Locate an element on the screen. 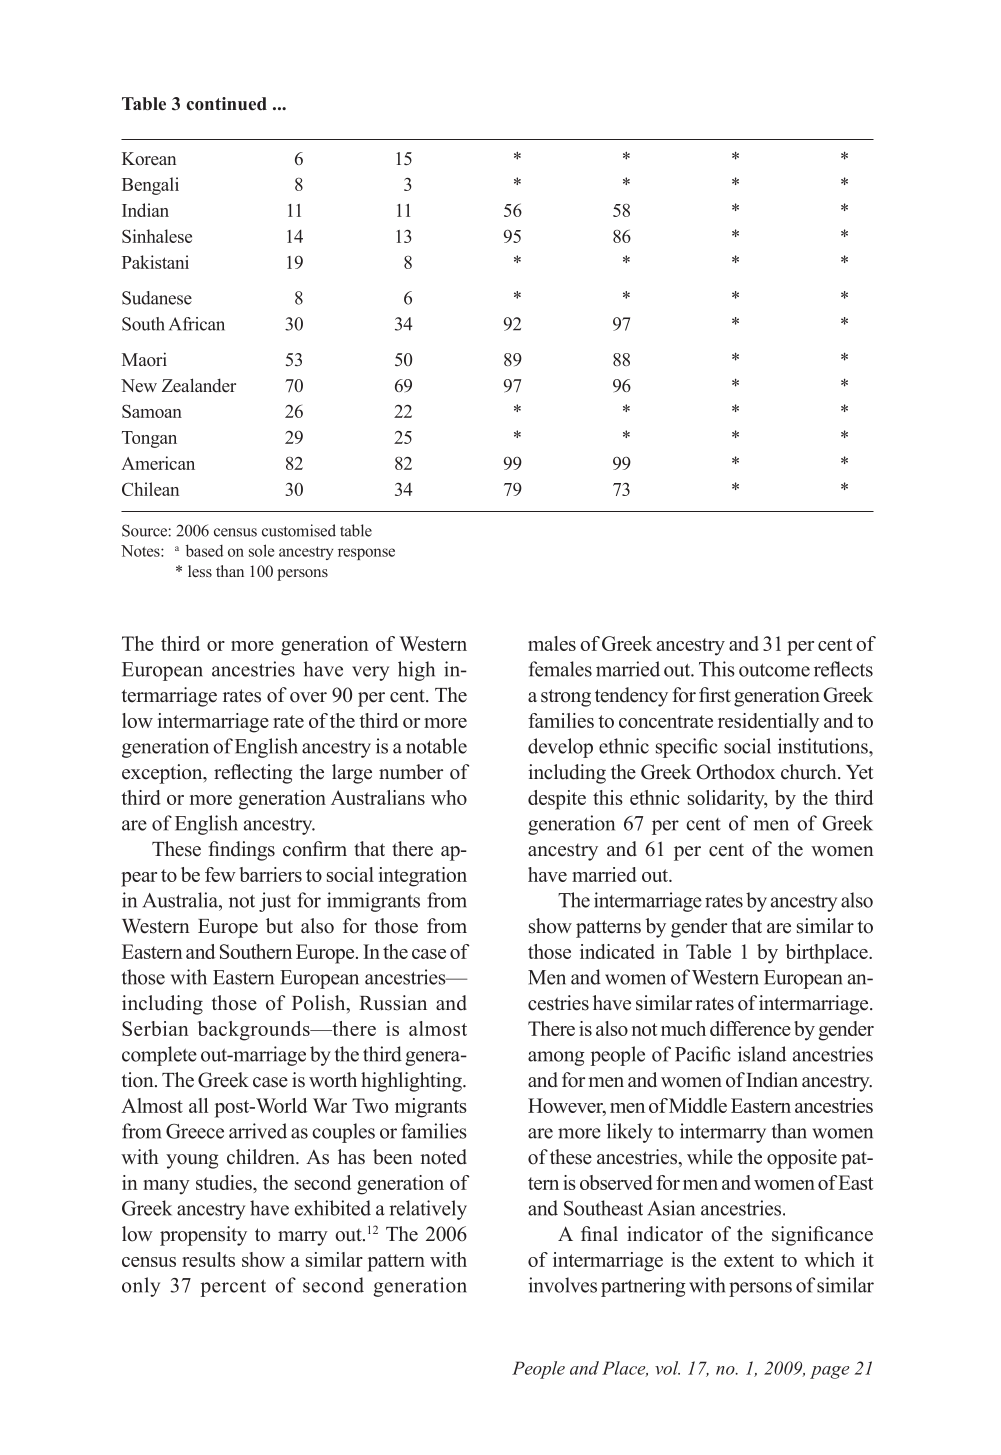 The width and height of the screenshot is (1001, 1455). Zealander is located at coordinates (199, 385).
